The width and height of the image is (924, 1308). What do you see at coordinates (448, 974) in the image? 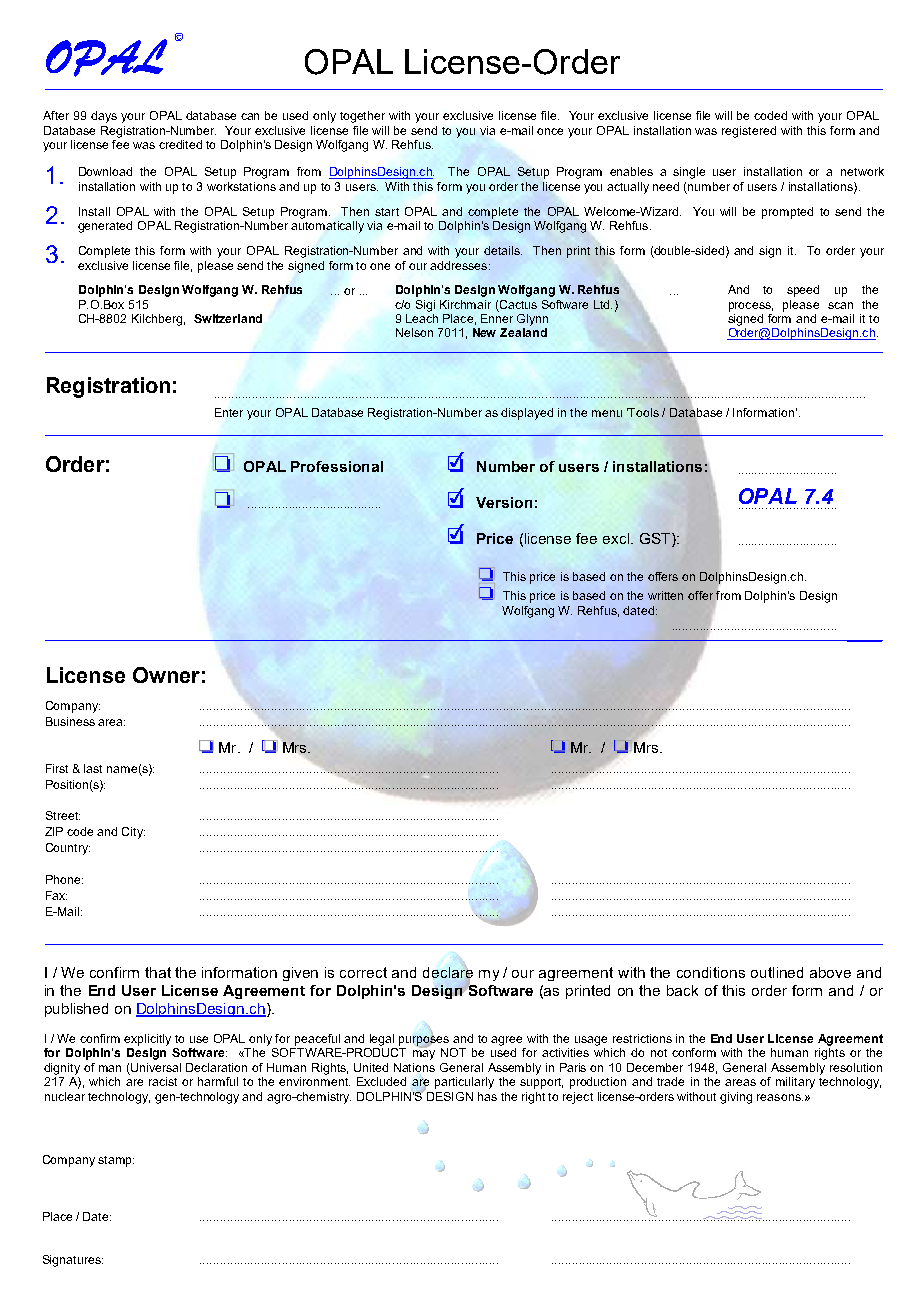
I see `declare` at bounding box center [448, 974].
